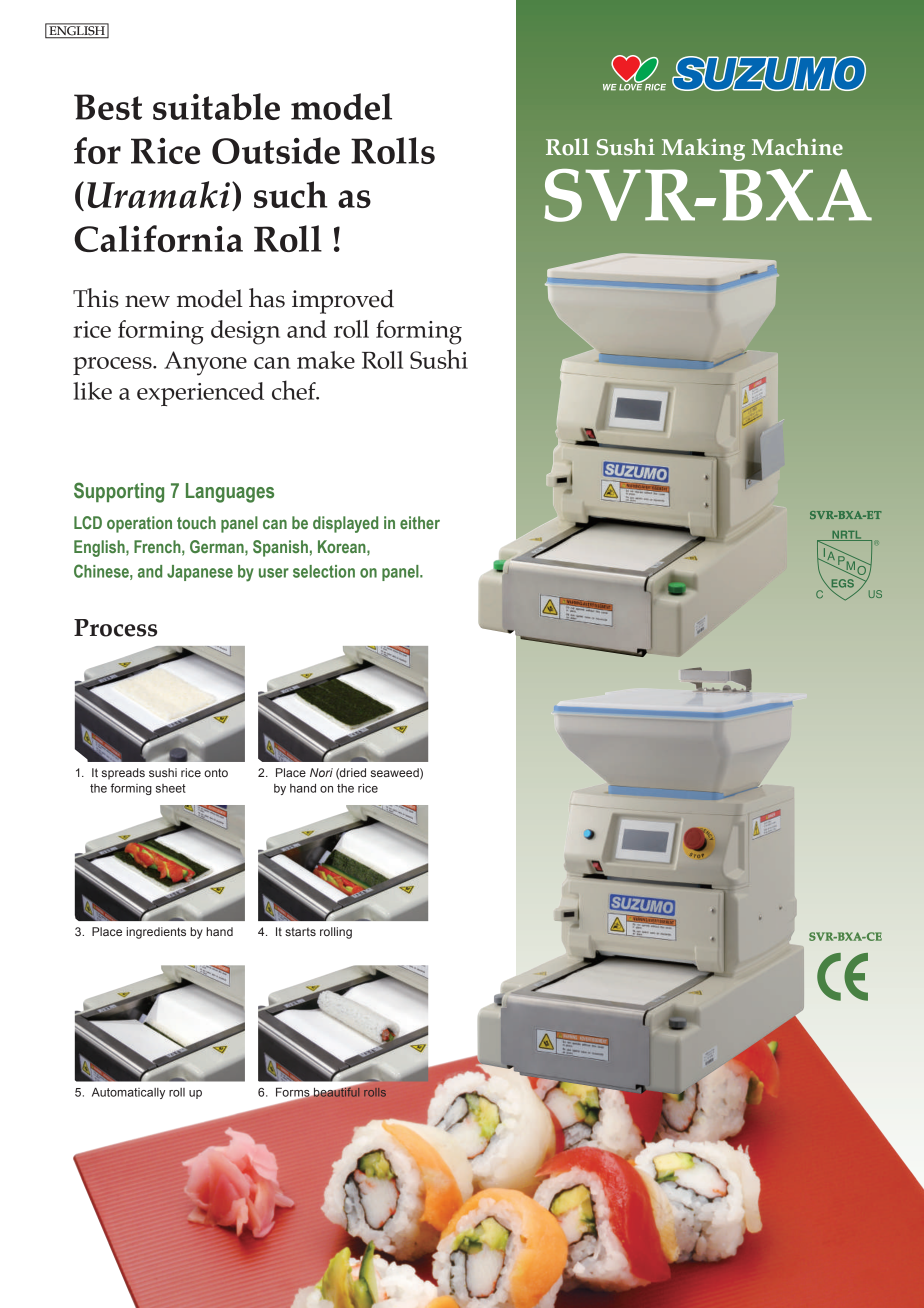  What do you see at coordinates (276, 150) in the screenshot?
I see `Outside` at bounding box center [276, 150].
